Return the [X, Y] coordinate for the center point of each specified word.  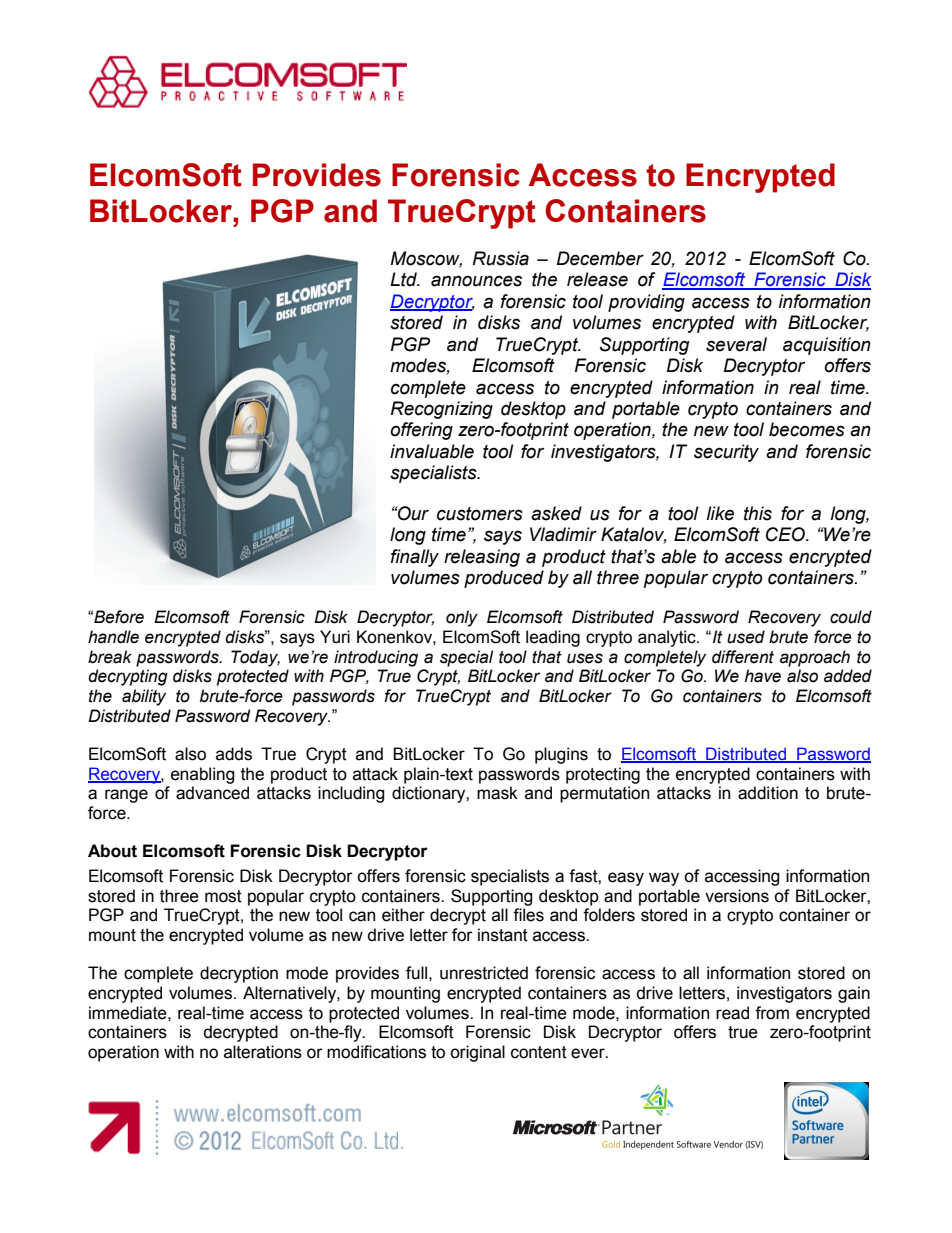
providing [646, 303]
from [772, 1013]
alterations [263, 1052]
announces [476, 281]
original [477, 1053]
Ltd [404, 279]
